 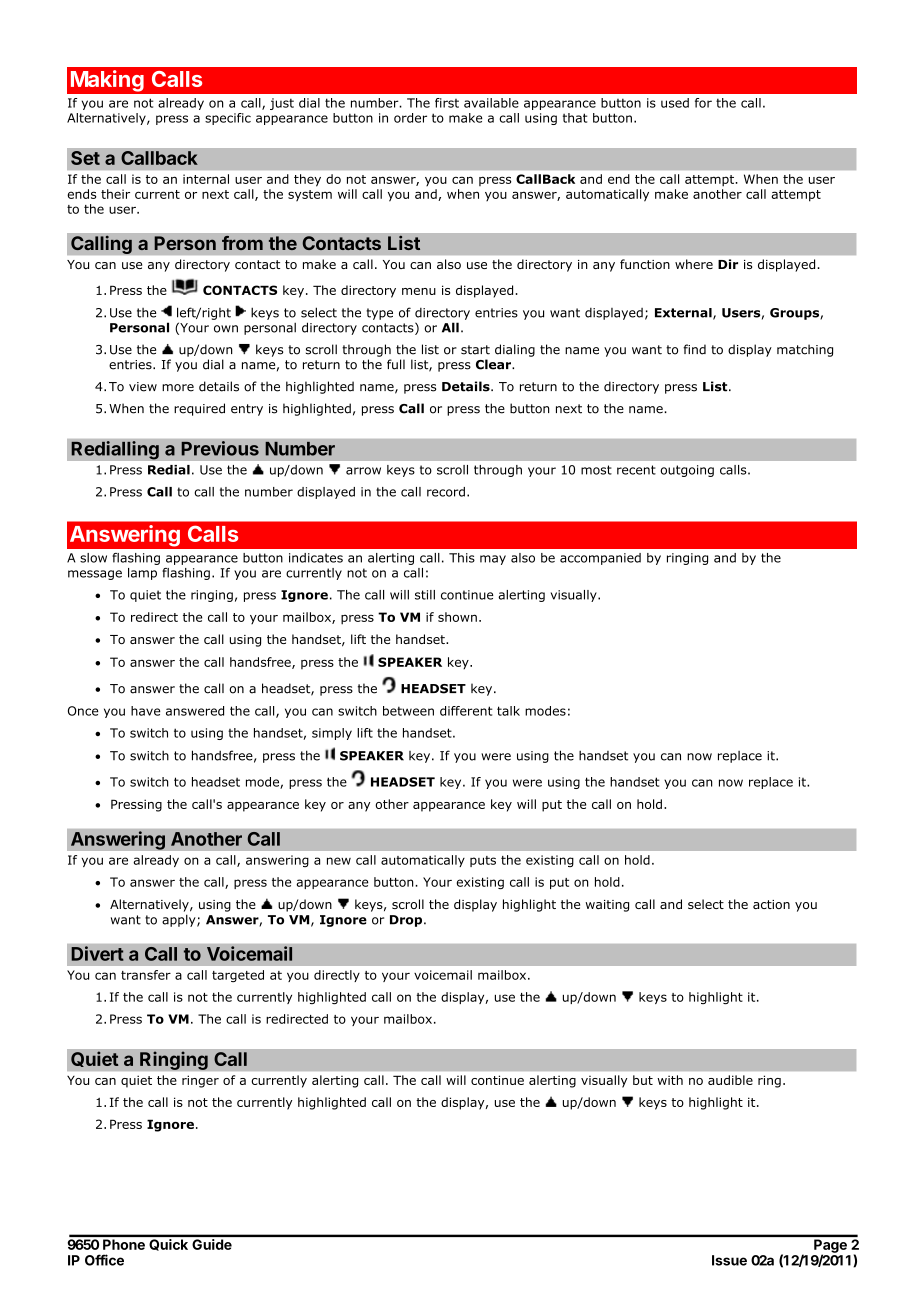 I want to click on internal, so click(x=206, y=179).
